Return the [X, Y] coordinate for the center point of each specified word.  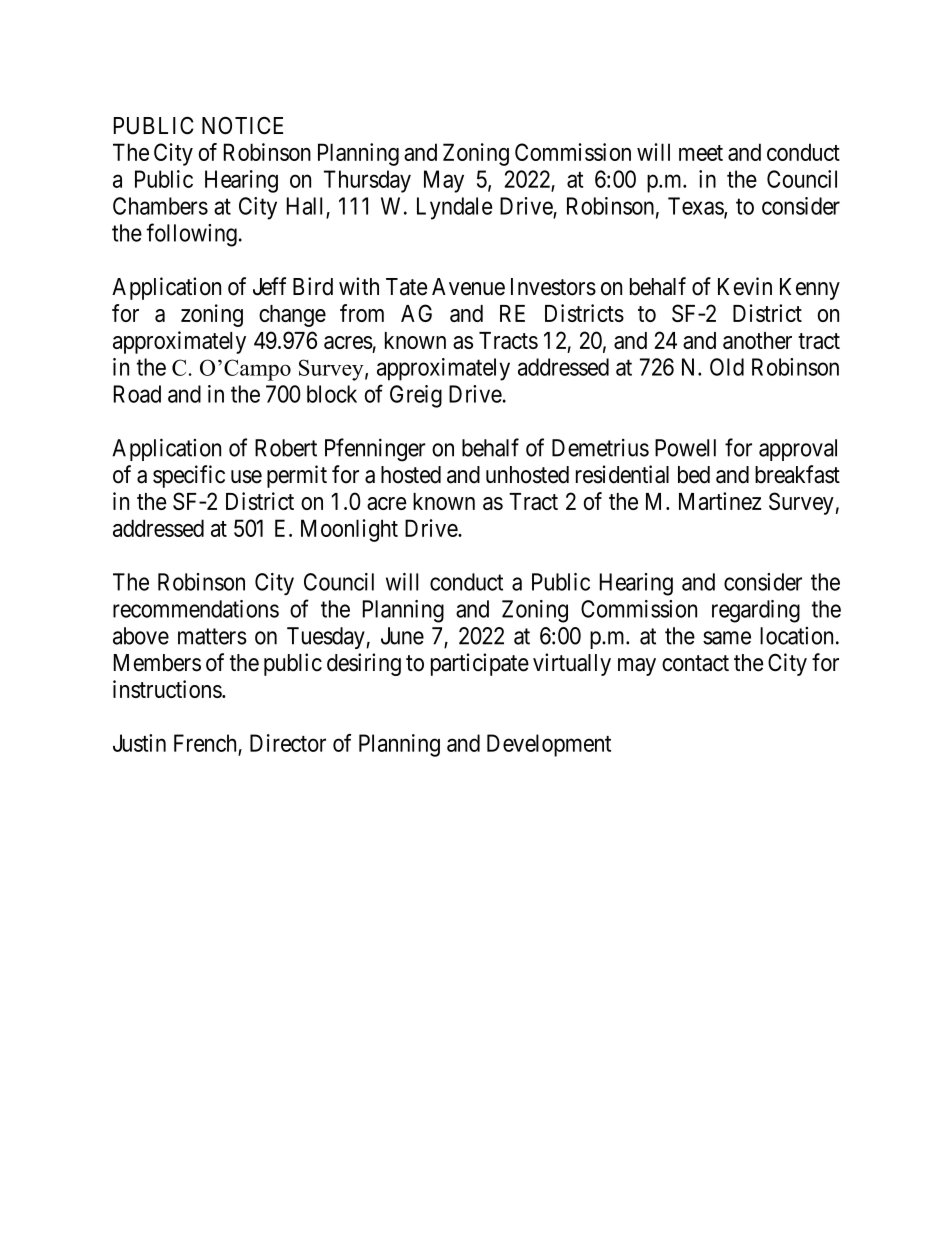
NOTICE [242, 126]
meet [701, 153]
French [205, 743]
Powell [685, 448]
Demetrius [600, 448]
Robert [286, 448]
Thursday [367, 181]
